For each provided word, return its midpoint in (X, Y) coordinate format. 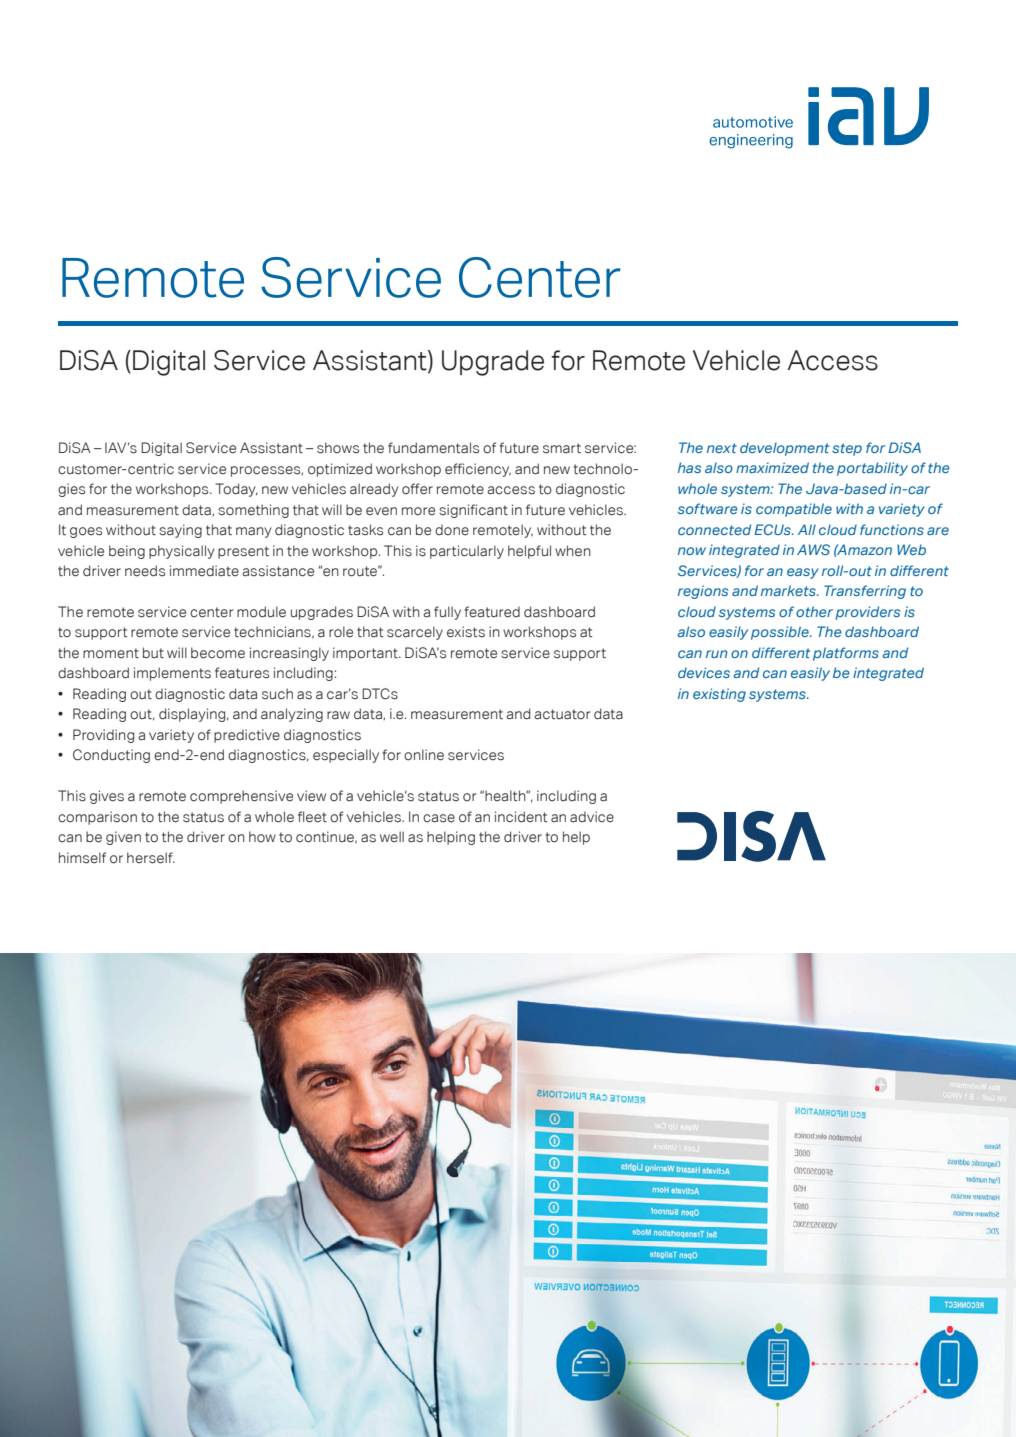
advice (592, 817)
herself (151, 858)
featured (492, 612)
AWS (813, 549)
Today (236, 490)
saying (180, 531)
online (424, 755)
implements (172, 674)
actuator (562, 714)
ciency (488, 470)
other (814, 611)
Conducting (111, 756)
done (452, 530)
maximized (772, 467)
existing (719, 695)
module (261, 612)
